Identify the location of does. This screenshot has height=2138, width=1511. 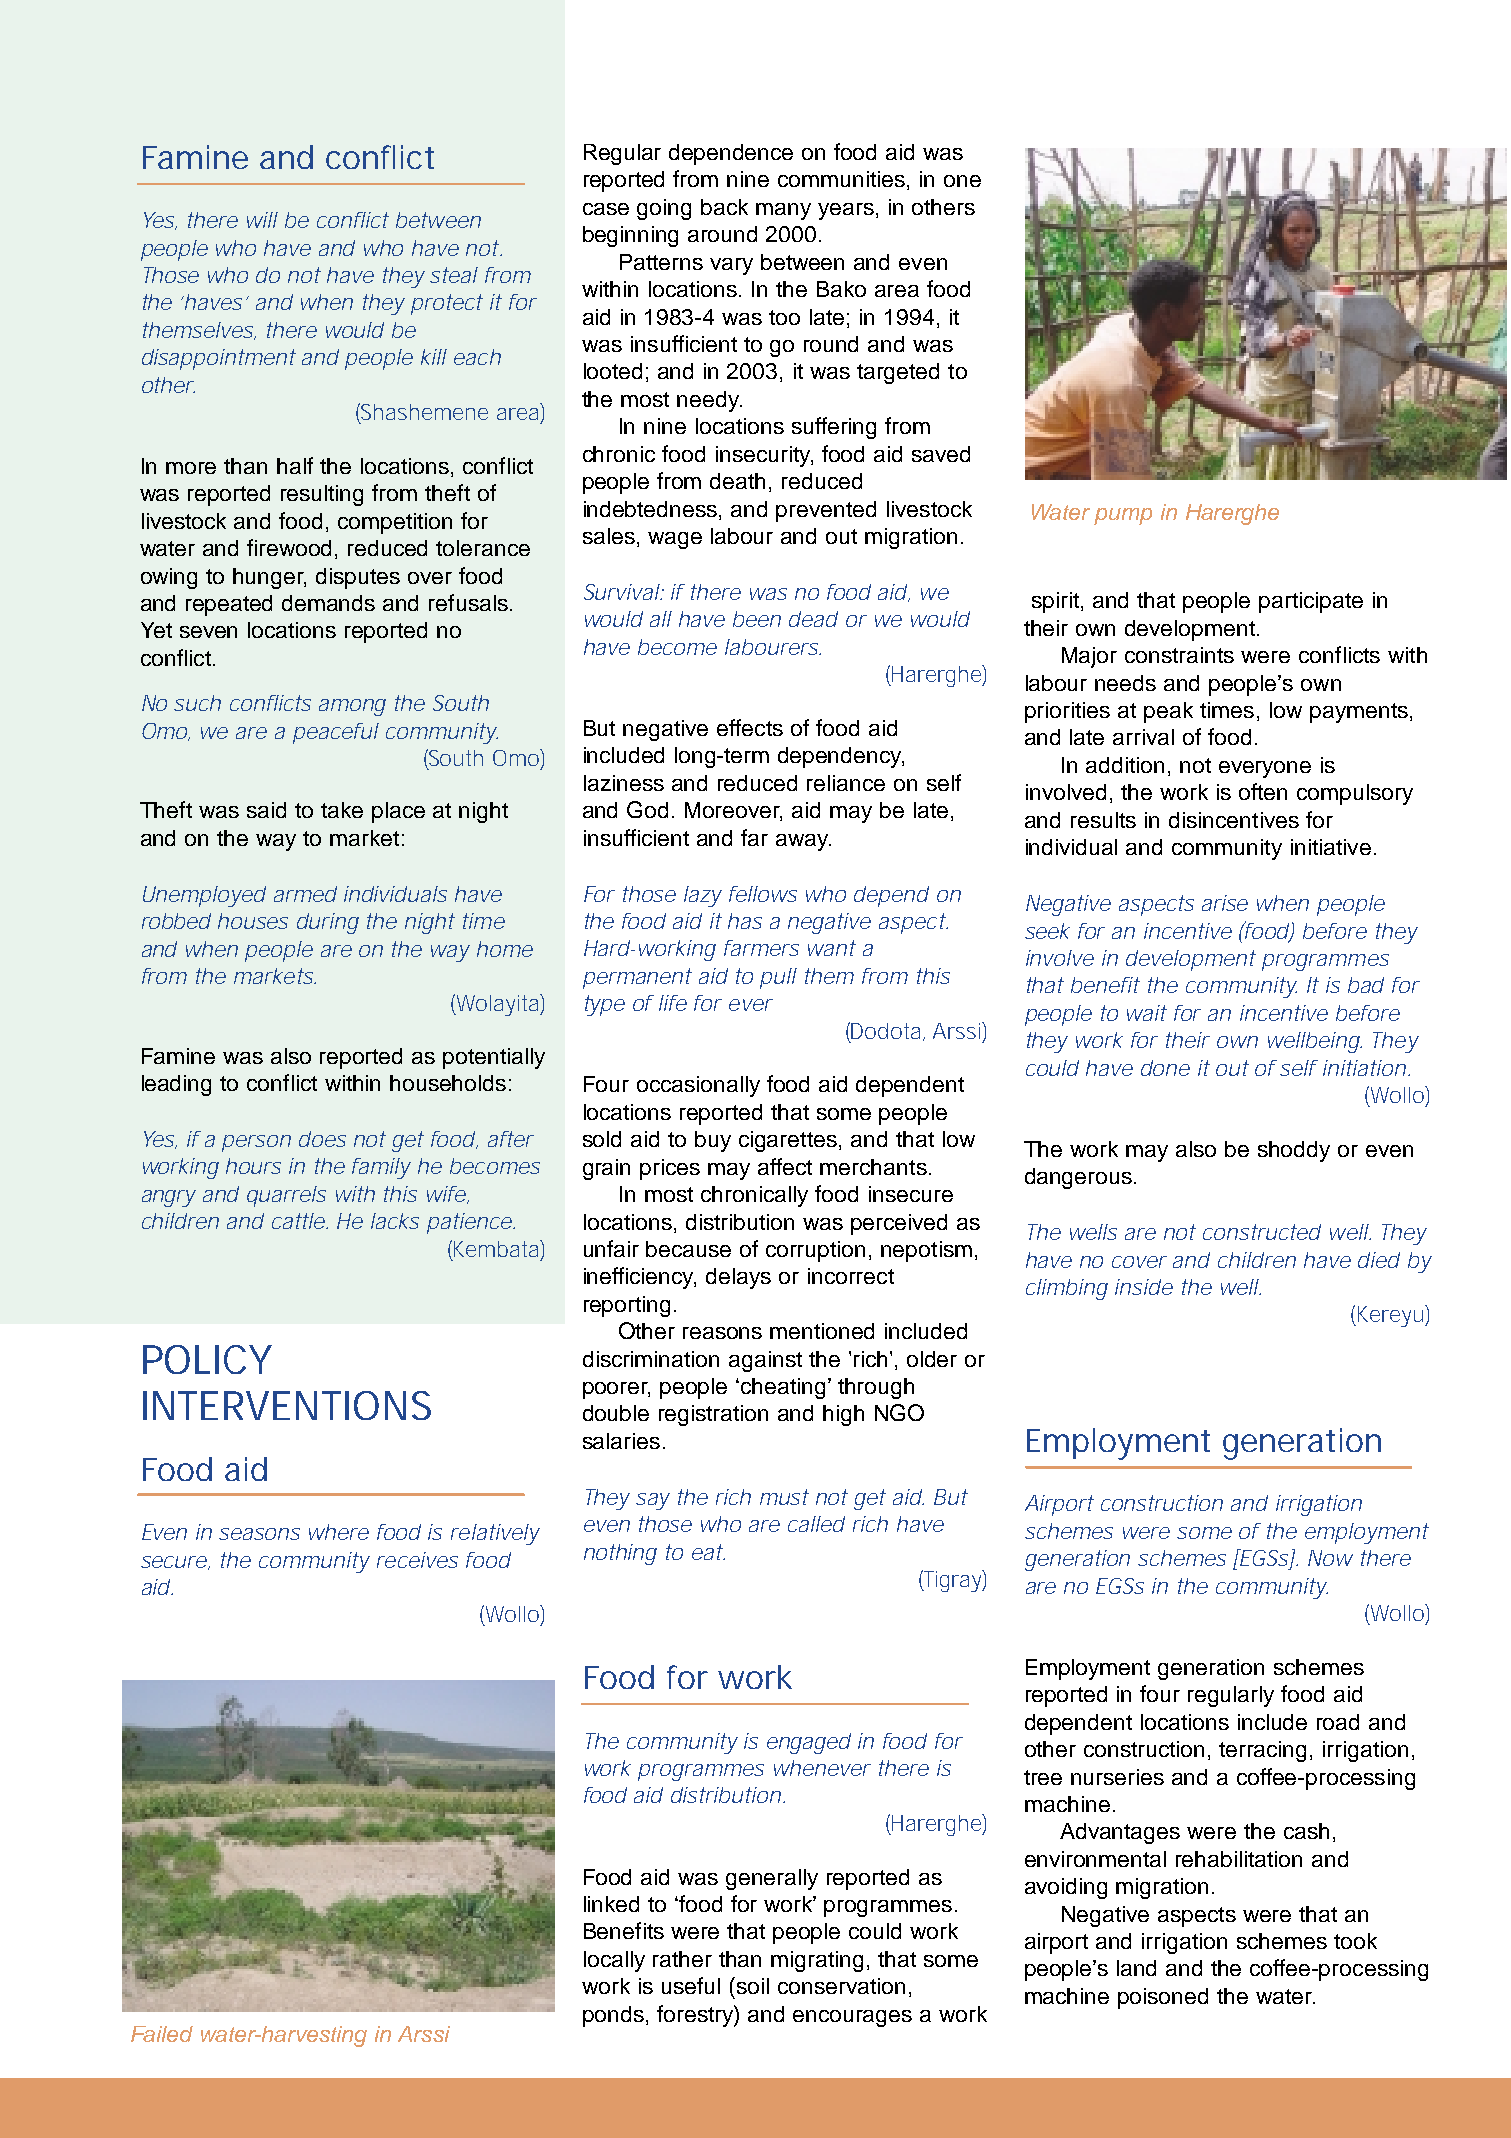
(322, 1139).
